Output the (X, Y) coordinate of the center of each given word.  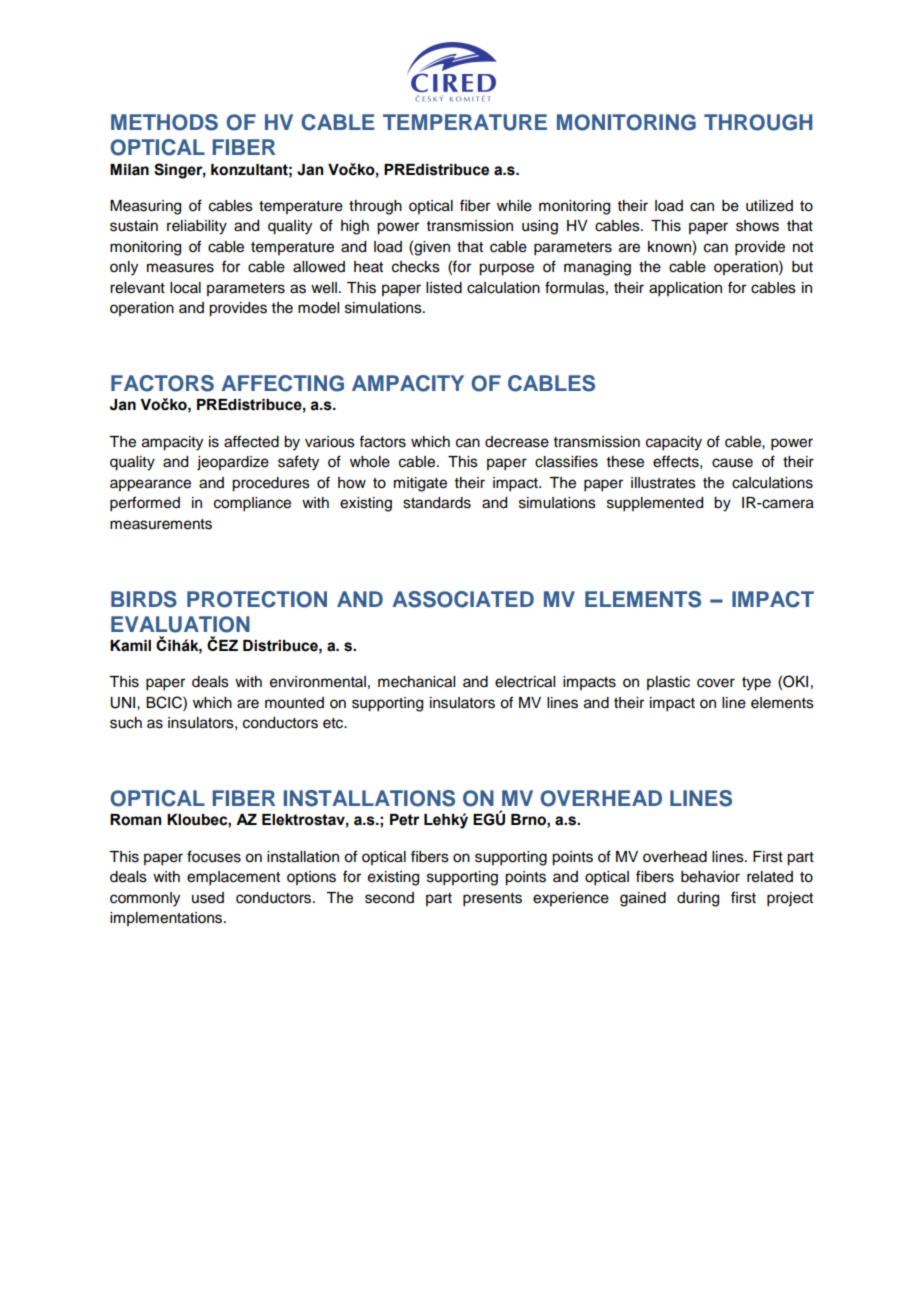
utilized (769, 206)
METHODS (164, 122)
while (514, 206)
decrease (517, 442)
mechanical (416, 682)
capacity (674, 443)
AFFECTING (282, 383)
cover (716, 683)
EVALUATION (180, 624)
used (208, 898)
